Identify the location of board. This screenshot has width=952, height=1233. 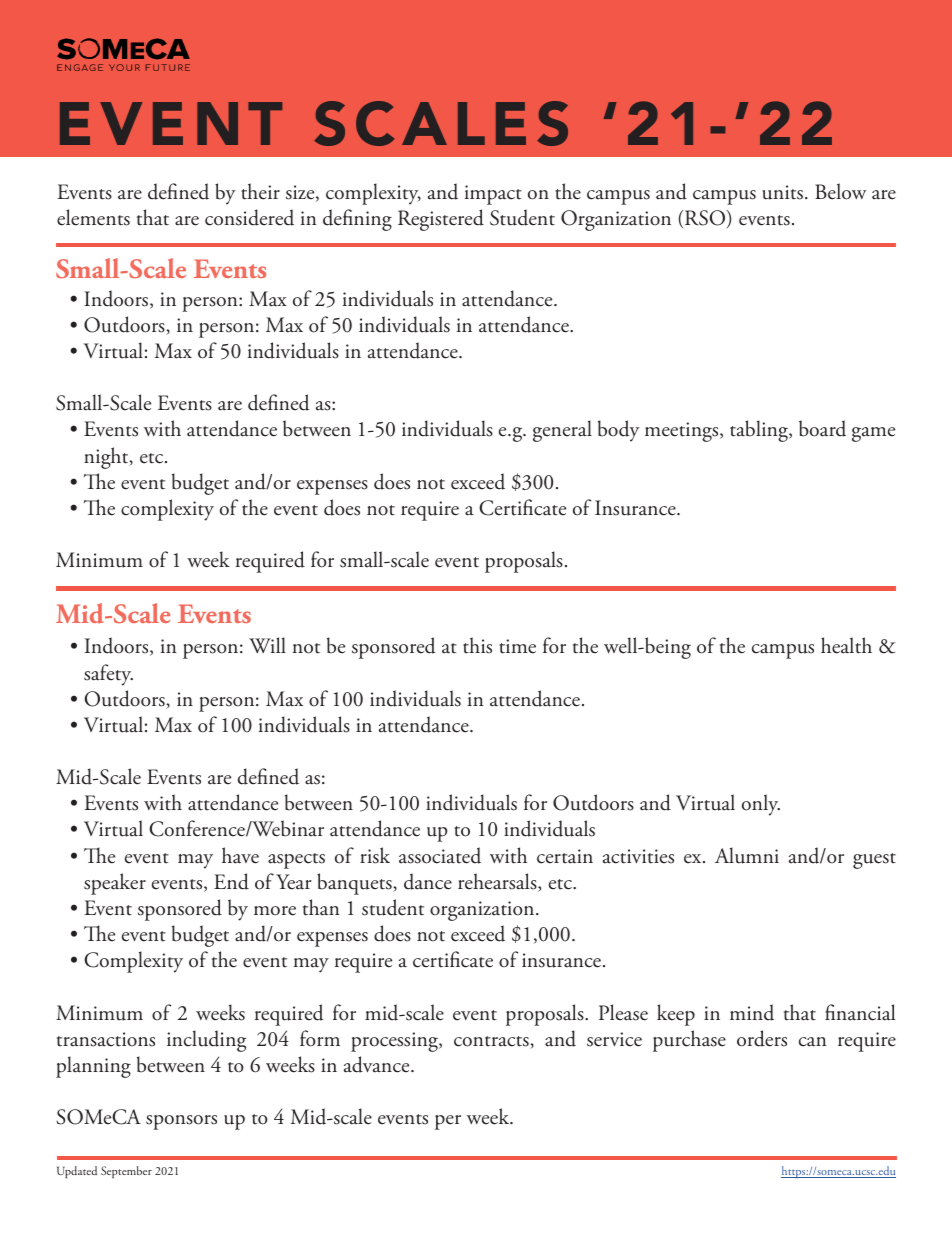
(822, 428).
